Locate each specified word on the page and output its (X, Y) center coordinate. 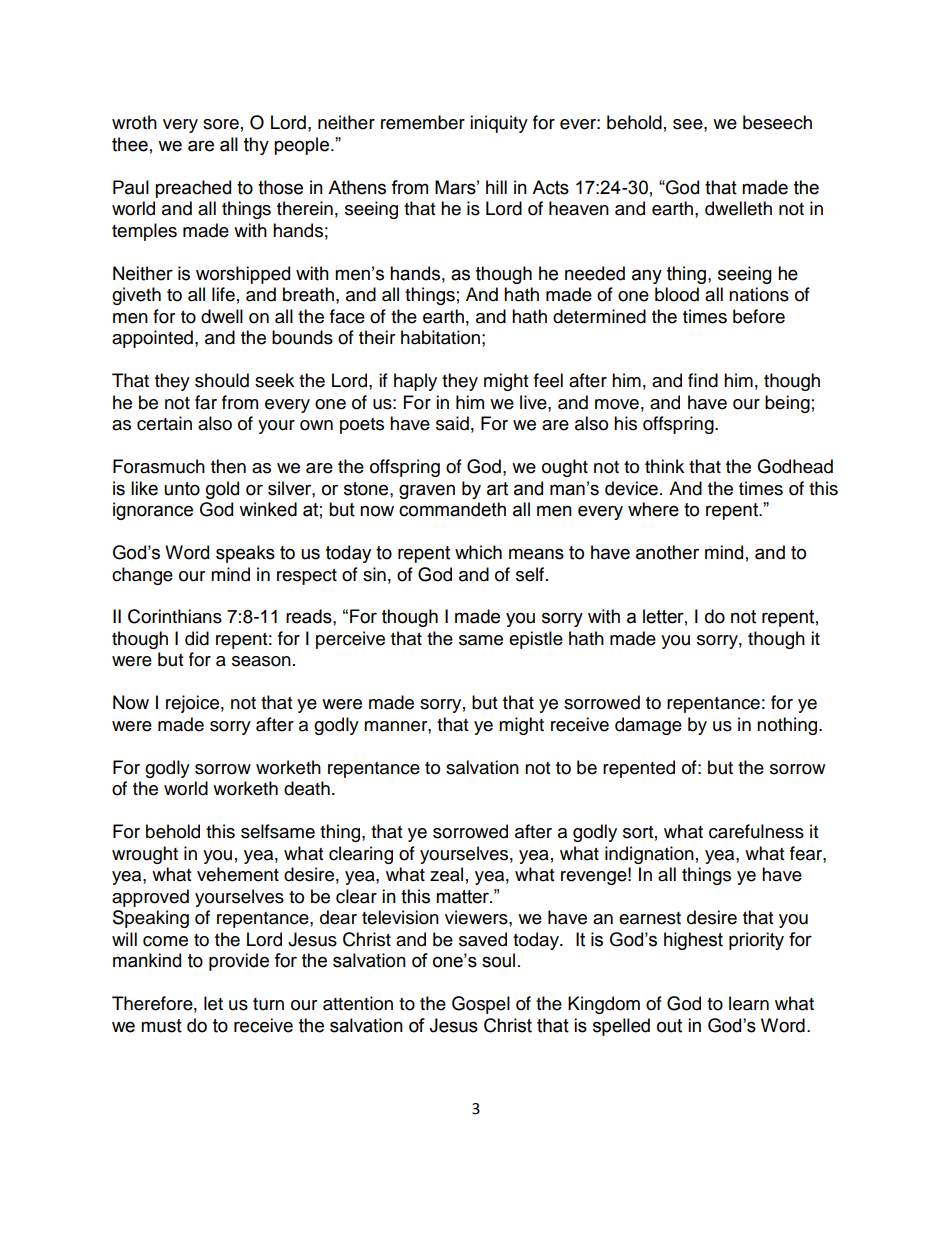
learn (749, 1003)
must (161, 1026)
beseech (777, 122)
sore (221, 124)
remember (423, 122)
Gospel (481, 1005)
